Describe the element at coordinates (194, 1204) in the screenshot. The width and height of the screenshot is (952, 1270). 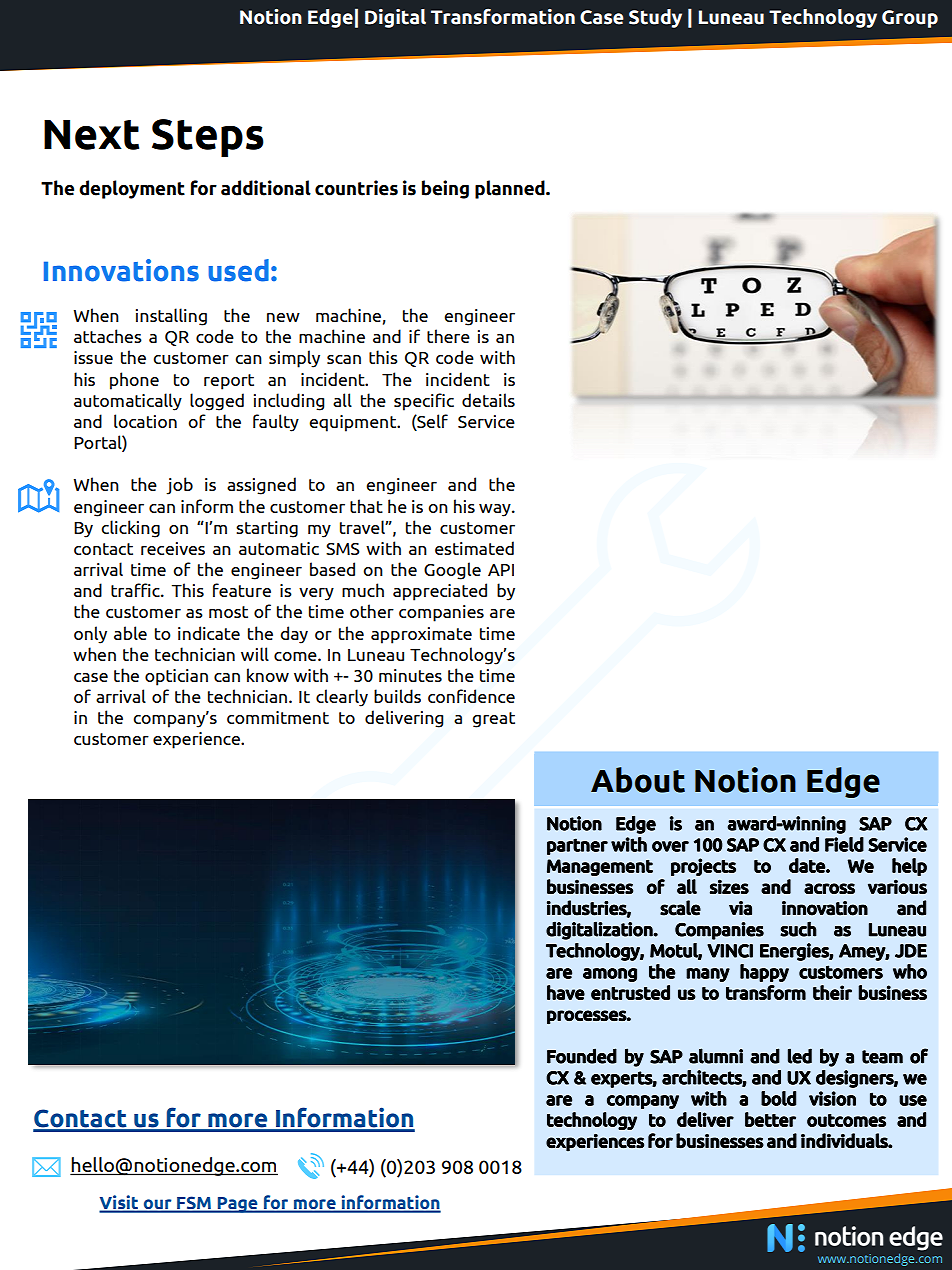
I see `FSM` at that location.
